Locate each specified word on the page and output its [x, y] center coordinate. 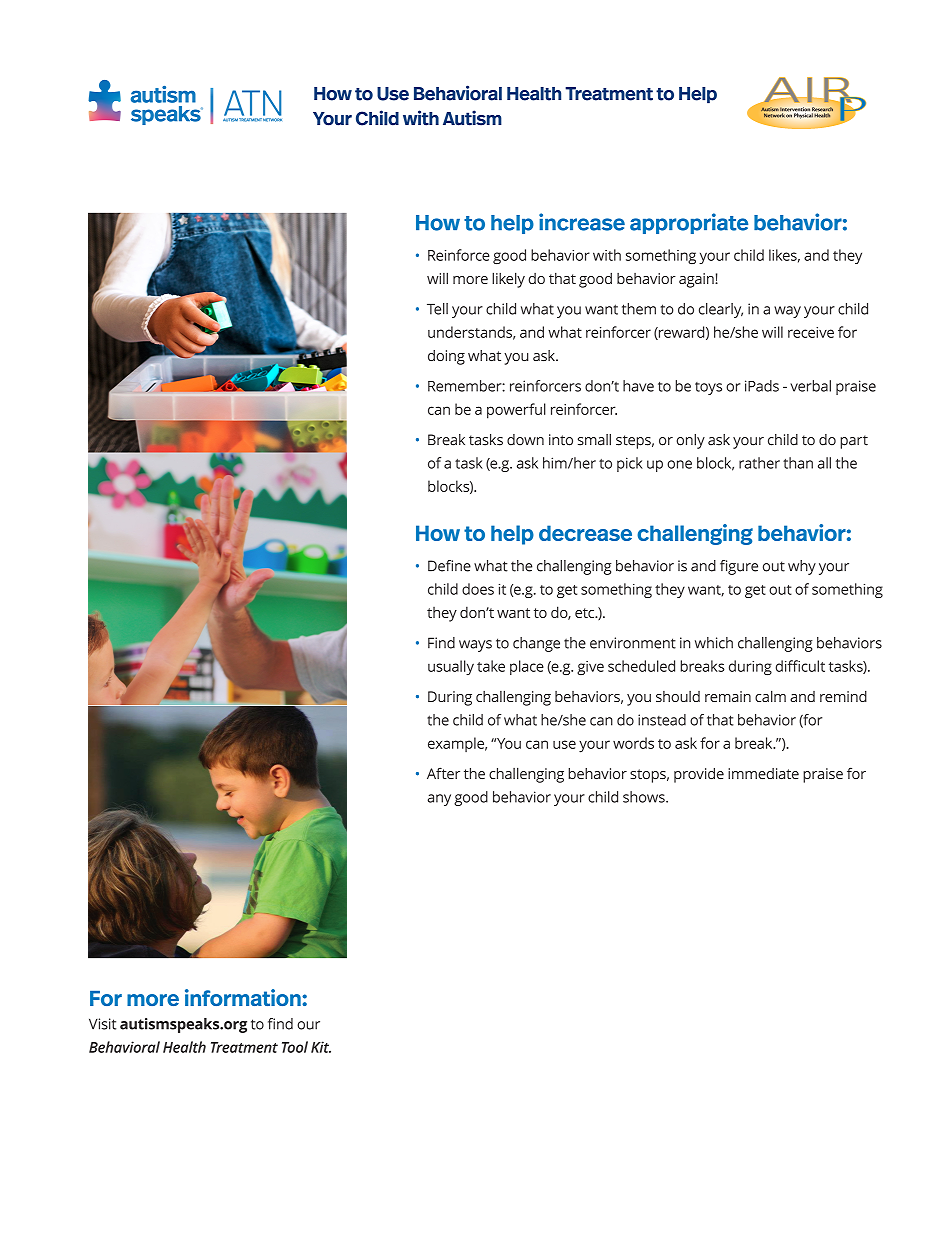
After [443, 773]
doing [446, 357]
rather [759, 463]
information [244, 997]
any [439, 800]
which [714, 643]
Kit [321, 1047]
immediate [763, 773]
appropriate [689, 223]
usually [451, 667]
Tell [437, 309]
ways [475, 646]
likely [508, 280]
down [525, 440]
